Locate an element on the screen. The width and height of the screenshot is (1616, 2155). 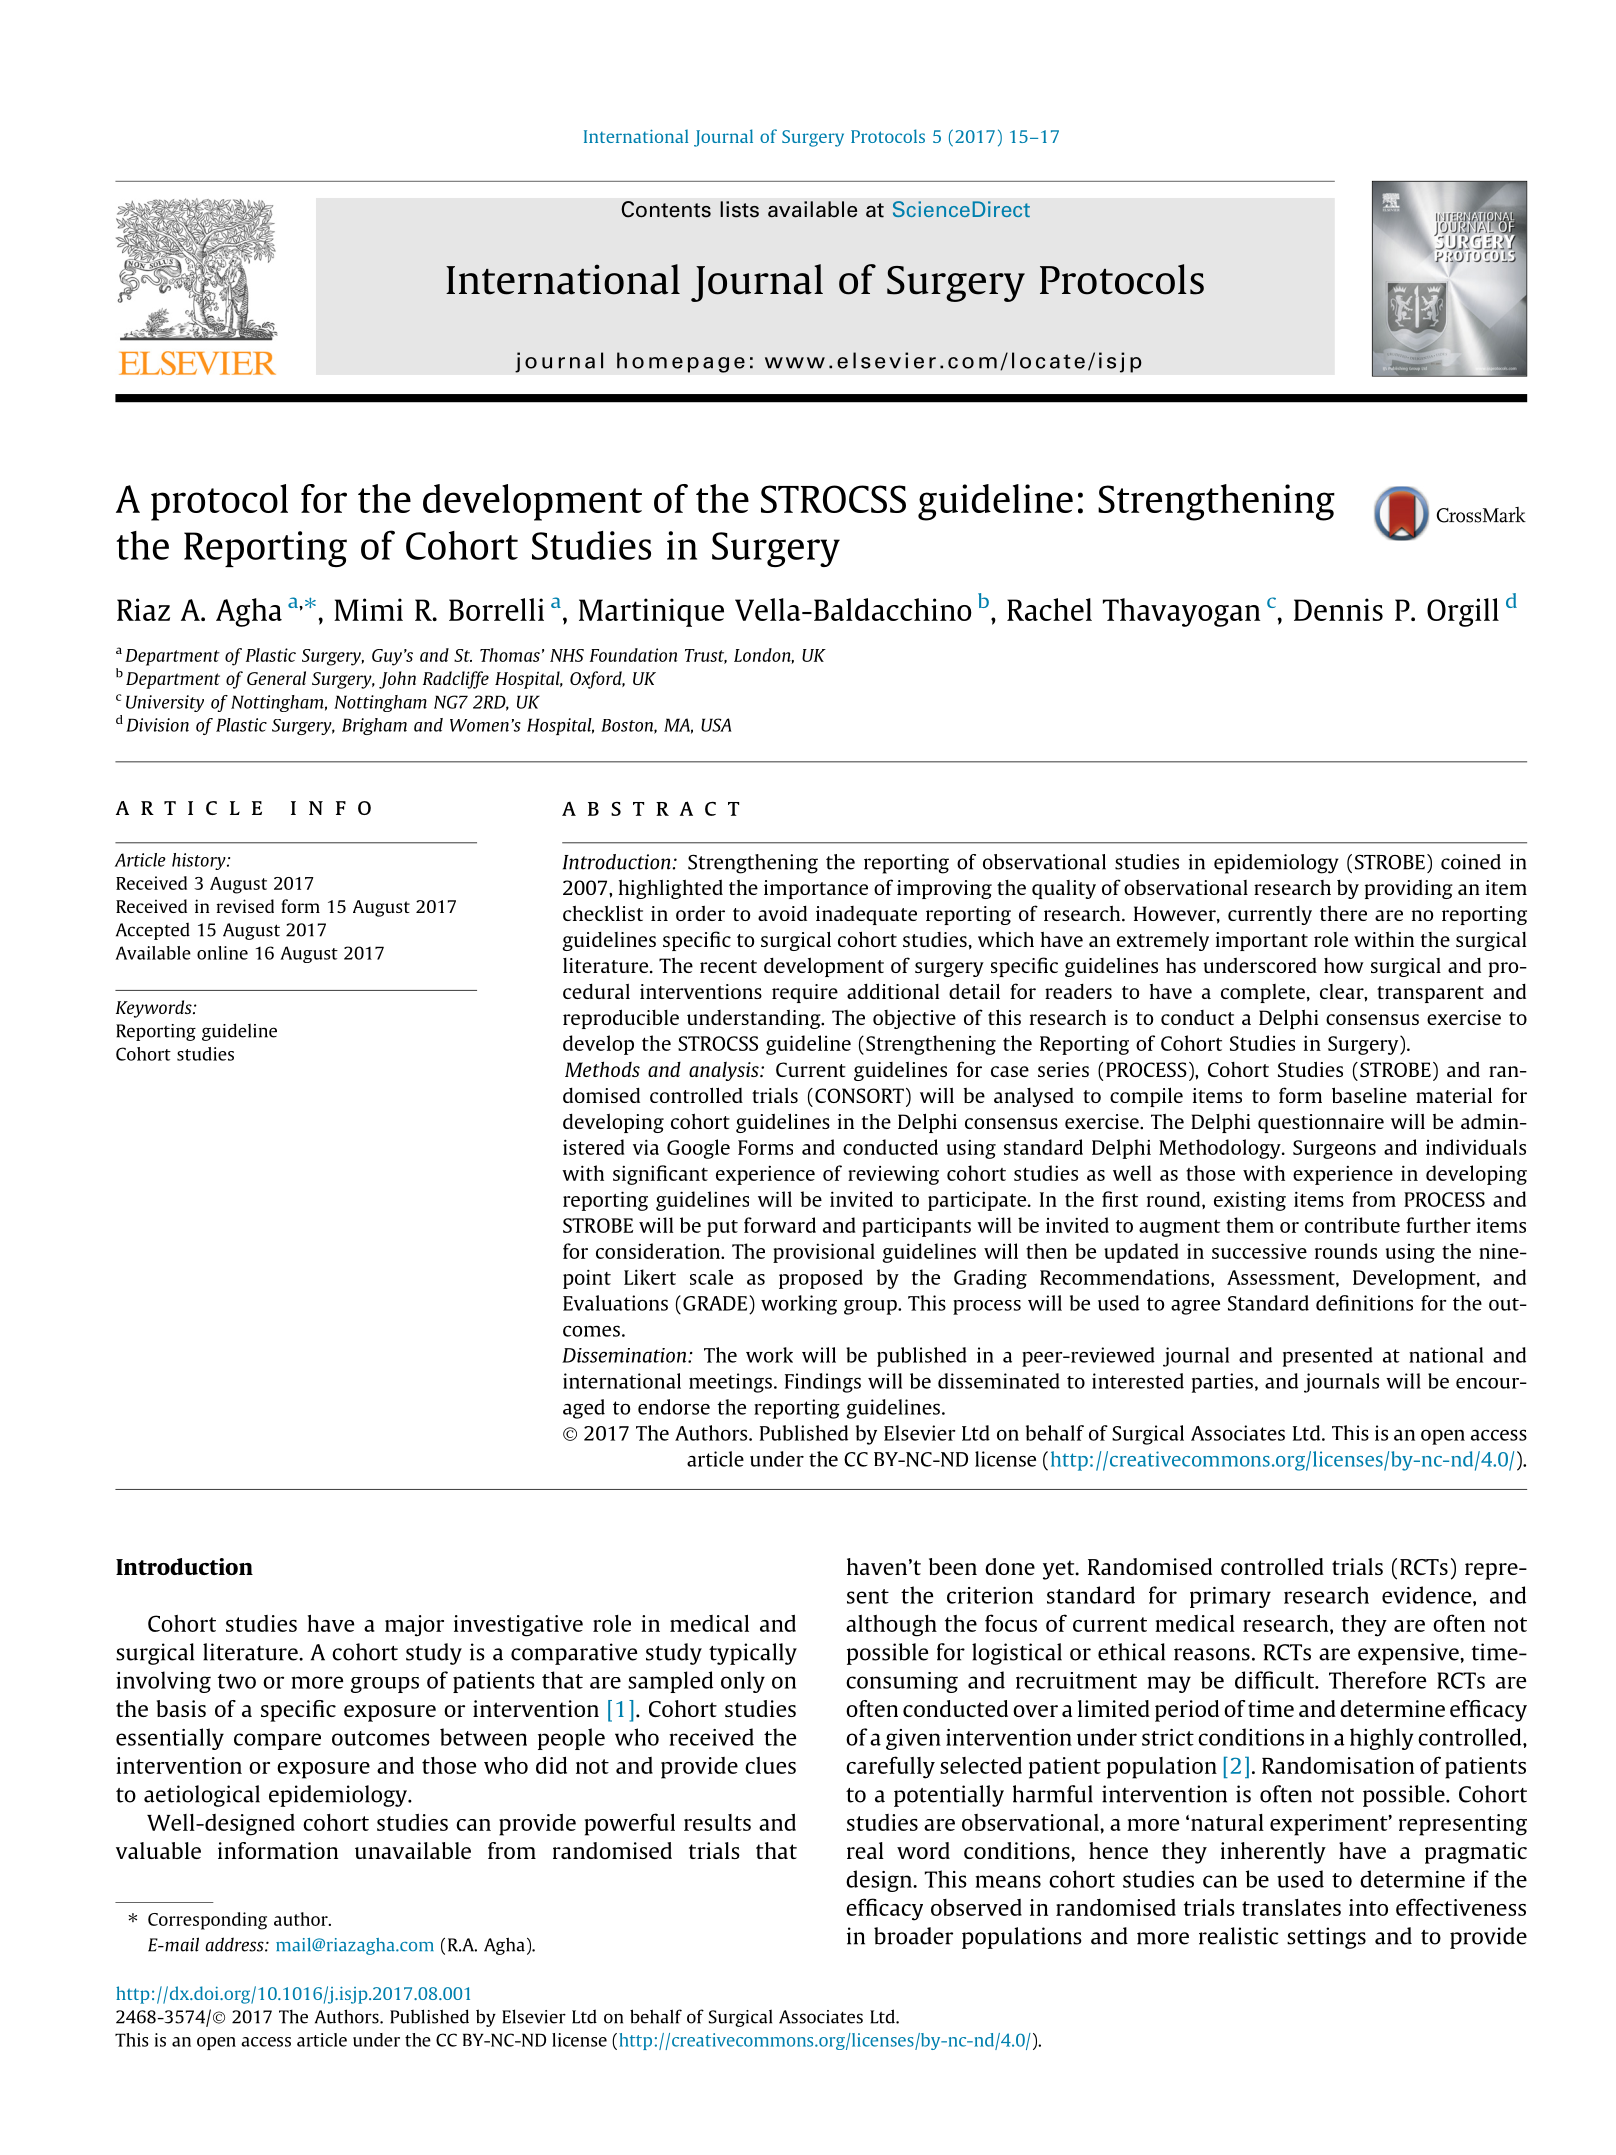
major is located at coordinates (414, 1626).
